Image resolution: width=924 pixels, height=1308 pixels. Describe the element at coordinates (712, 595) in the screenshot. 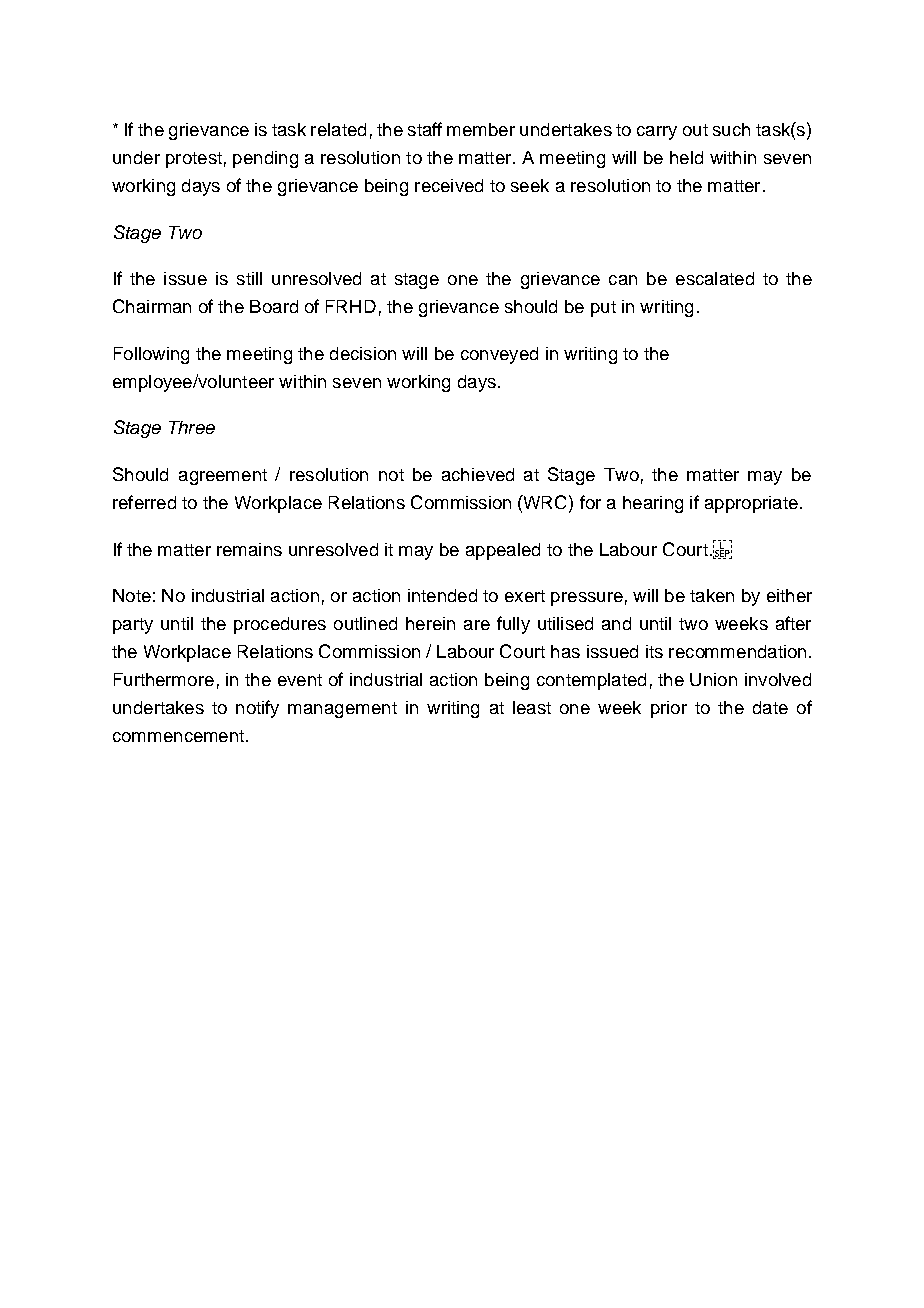

I see `taken` at that location.
